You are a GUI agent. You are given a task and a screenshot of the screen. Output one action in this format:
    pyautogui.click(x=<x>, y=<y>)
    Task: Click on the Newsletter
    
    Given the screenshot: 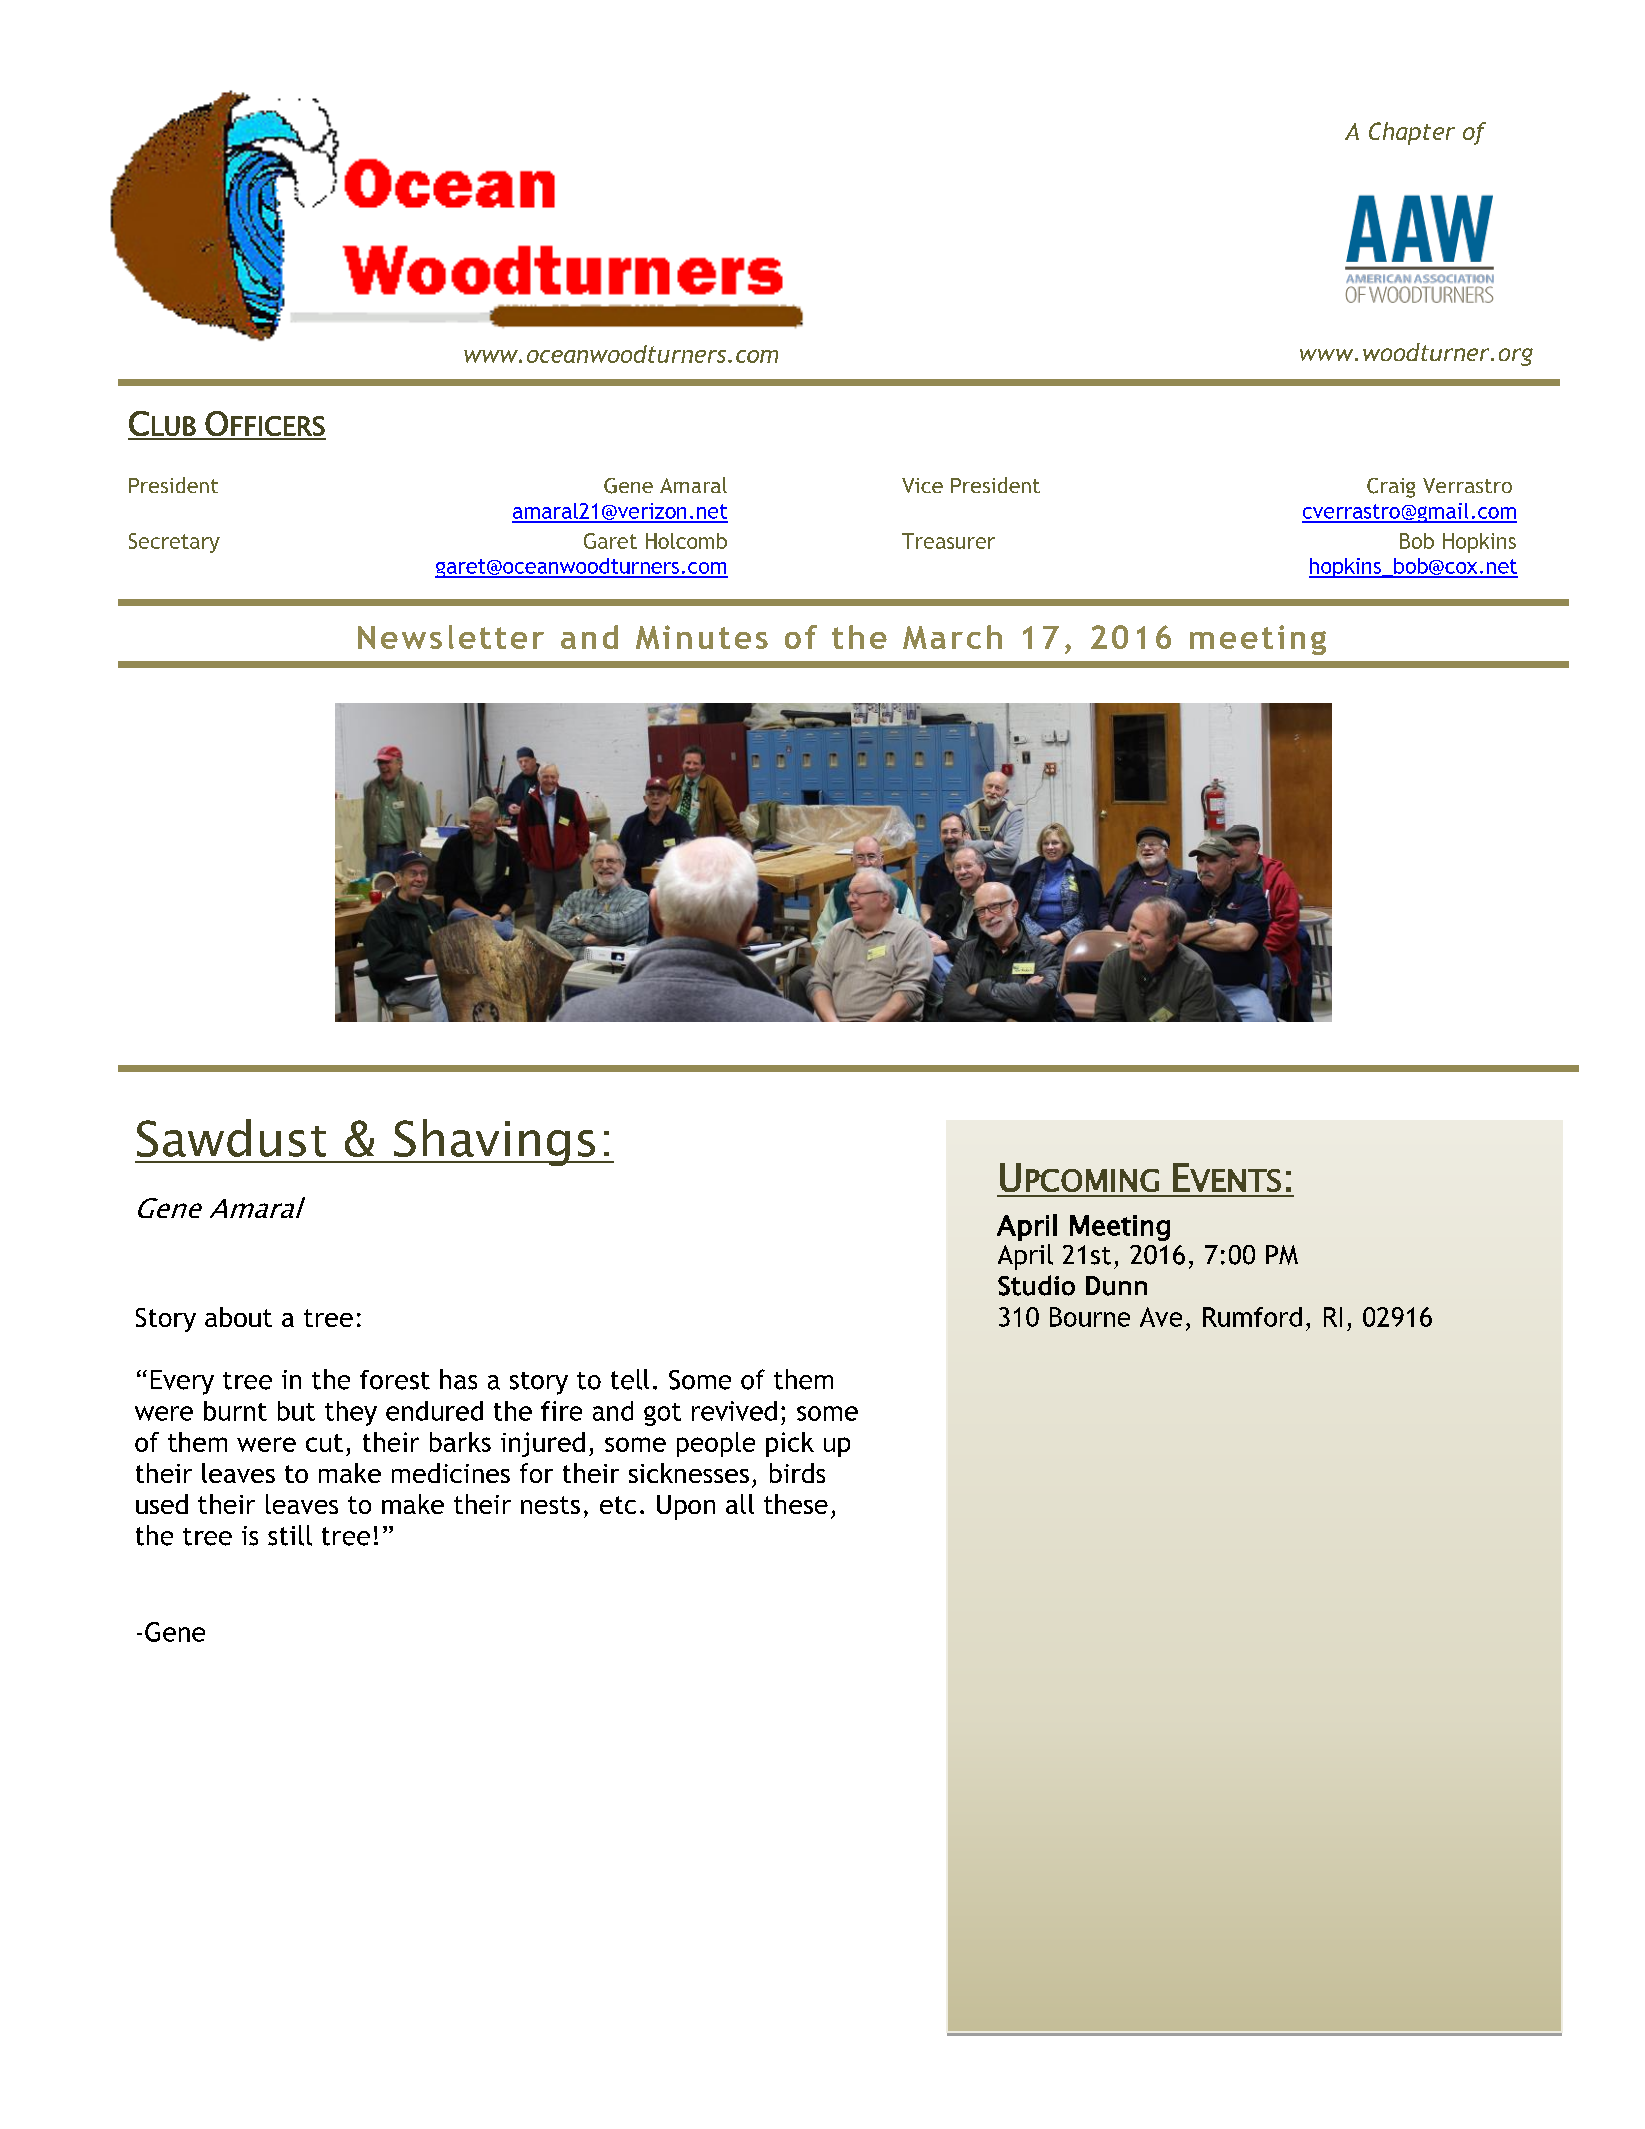 What is the action you would take?
    pyautogui.click(x=451, y=637)
